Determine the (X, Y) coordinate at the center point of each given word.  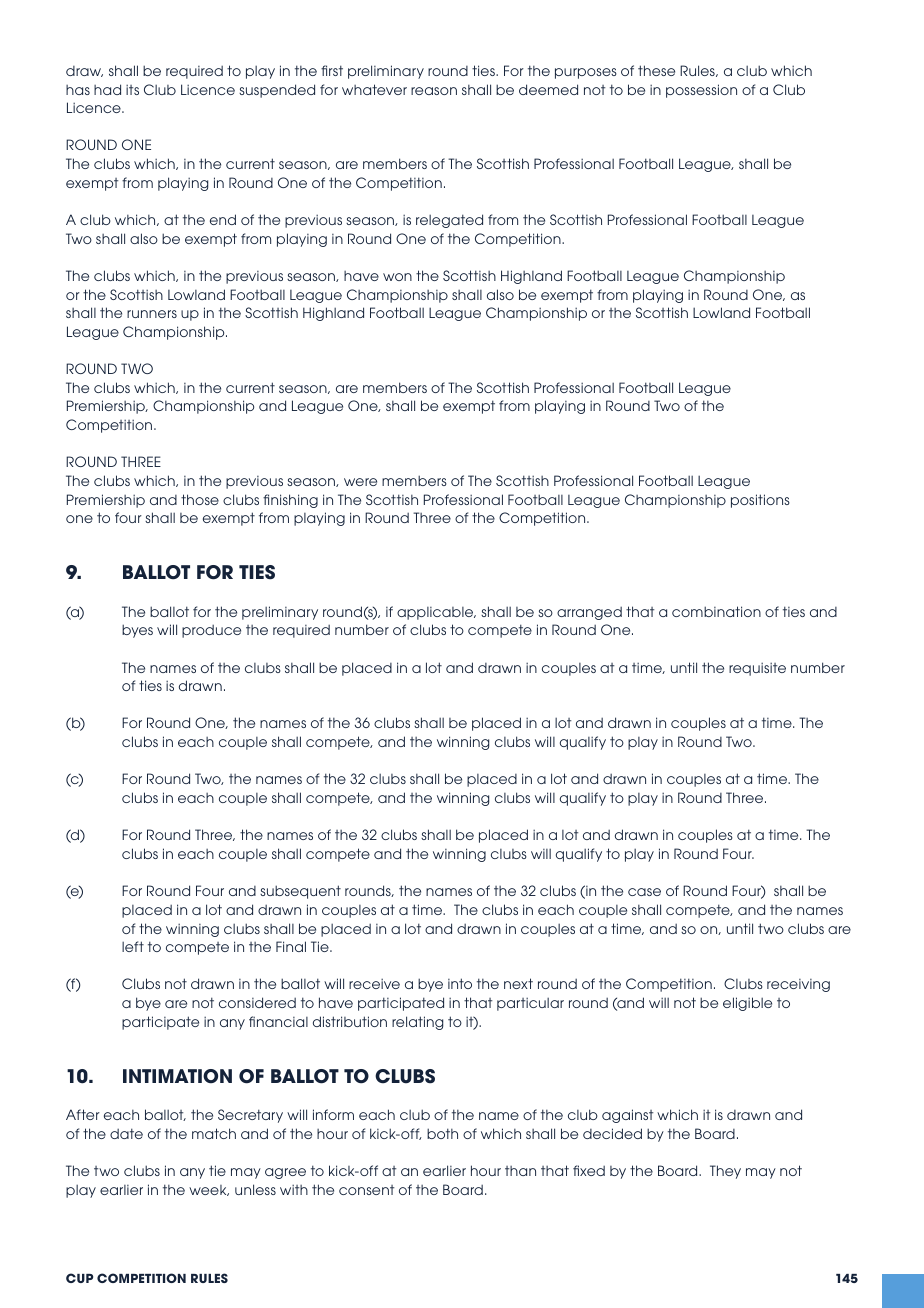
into (460, 983)
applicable (436, 613)
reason (434, 91)
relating (417, 1023)
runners (152, 314)
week (209, 1190)
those (200, 499)
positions (760, 501)
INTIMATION (177, 1076)
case (644, 892)
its (132, 90)
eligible (747, 1004)
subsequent (300, 892)
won (397, 277)
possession (701, 91)
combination (716, 611)
